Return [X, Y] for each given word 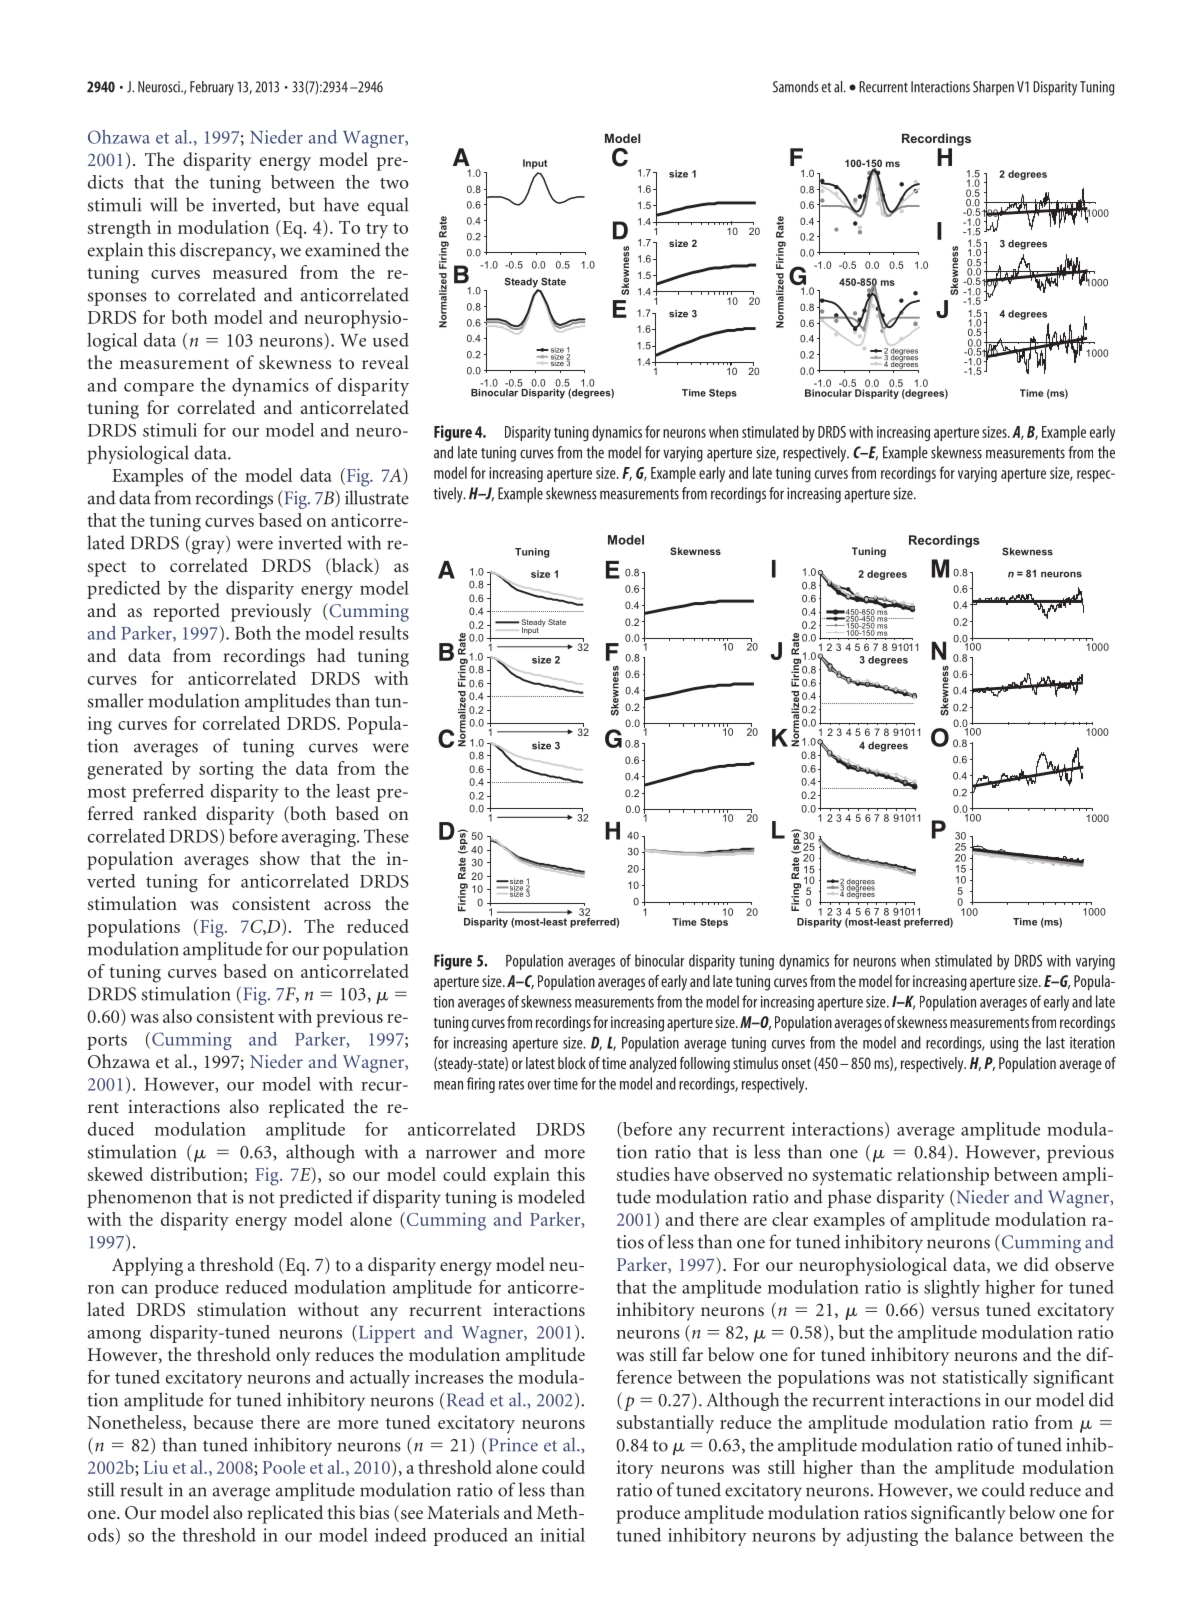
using [1004, 1044]
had [331, 655]
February [212, 88]
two [394, 183]
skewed [115, 1174]
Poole [283, 1467]
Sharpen [993, 88]
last [1055, 1042]
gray [209, 547]
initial [562, 1535]
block [572, 1063]
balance [984, 1535]
